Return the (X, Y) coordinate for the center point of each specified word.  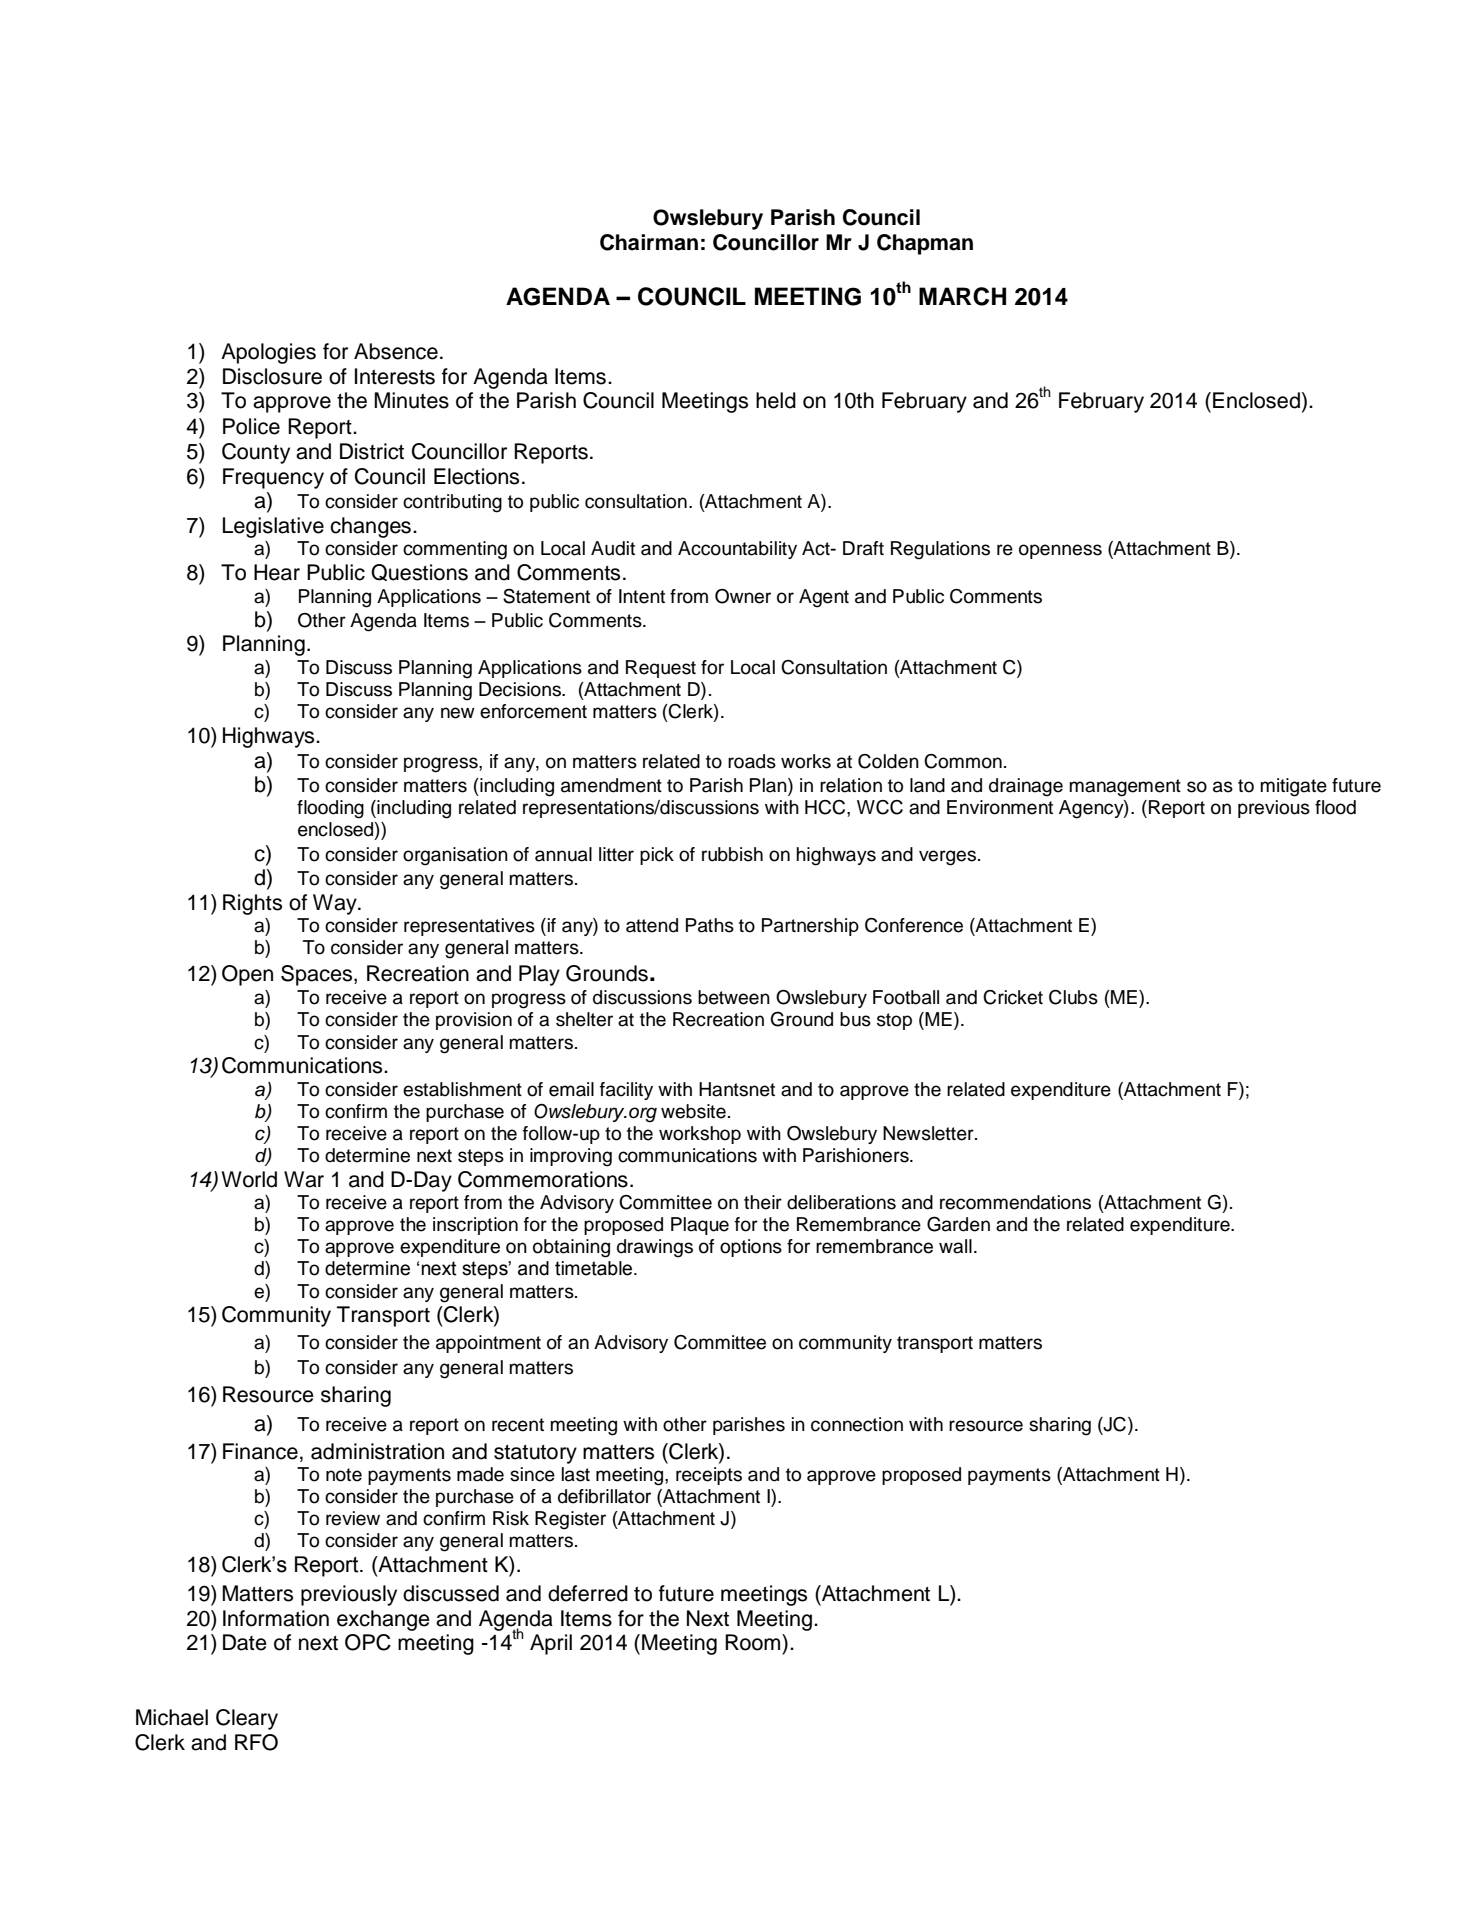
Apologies (268, 353)
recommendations (1015, 1202)
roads (752, 761)
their (763, 1202)
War (304, 1179)
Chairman (649, 242)
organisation (455, 856)
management (1125, 788)
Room (754, 1642)
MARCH (962, 296)
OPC (368, 1642)
